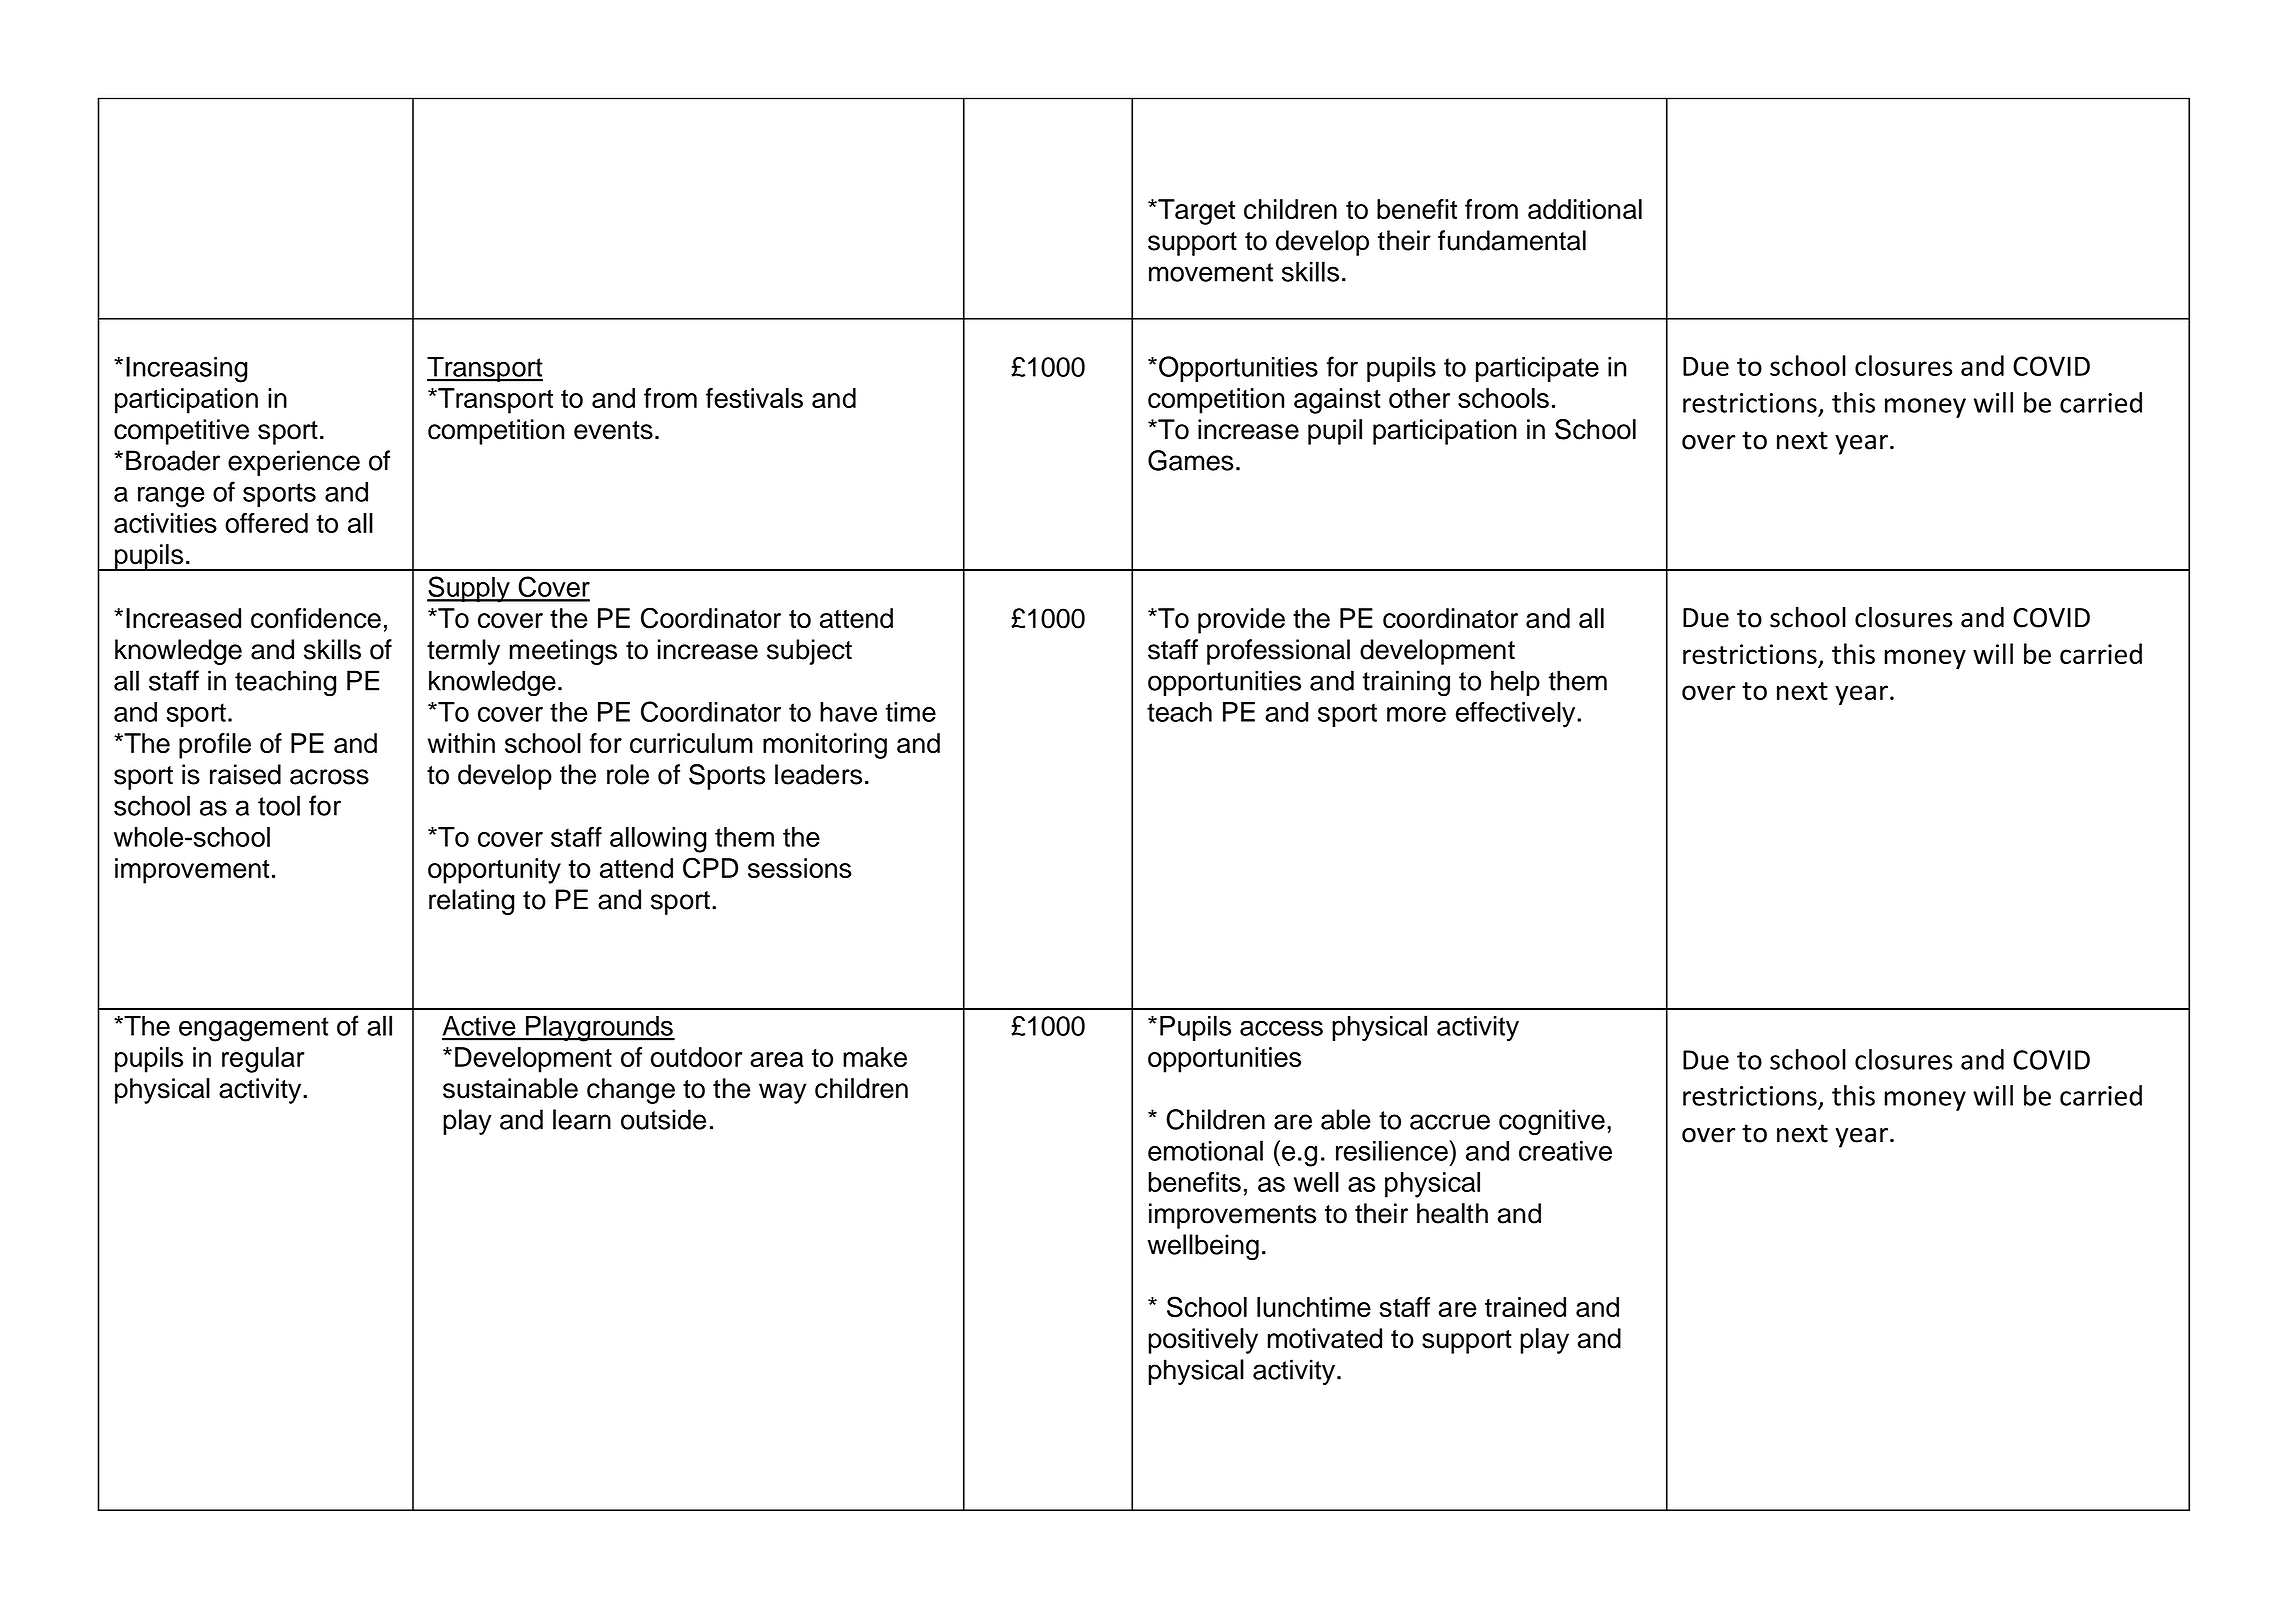  What do you see at coordinates (1281, 1028) in the screenshot?
I see `access` at bounding box center [1281, 1028].
